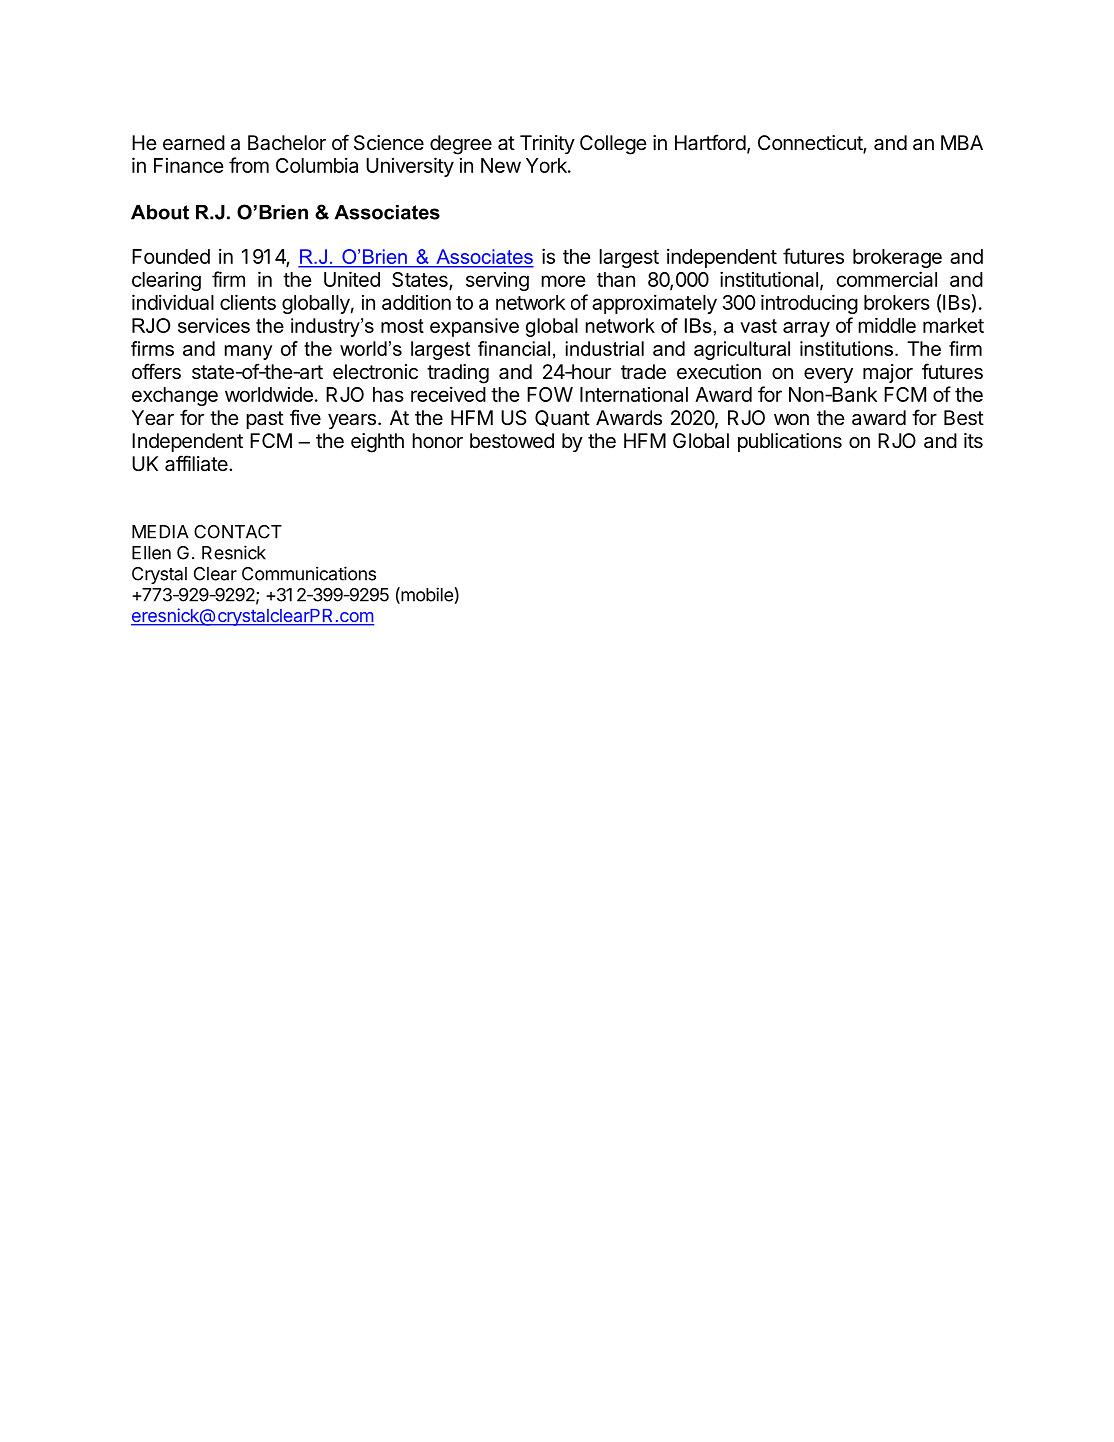  What do you see at coordinates (846, 348) in the image?
I see `institutions` at bounding box center [846, 348].
